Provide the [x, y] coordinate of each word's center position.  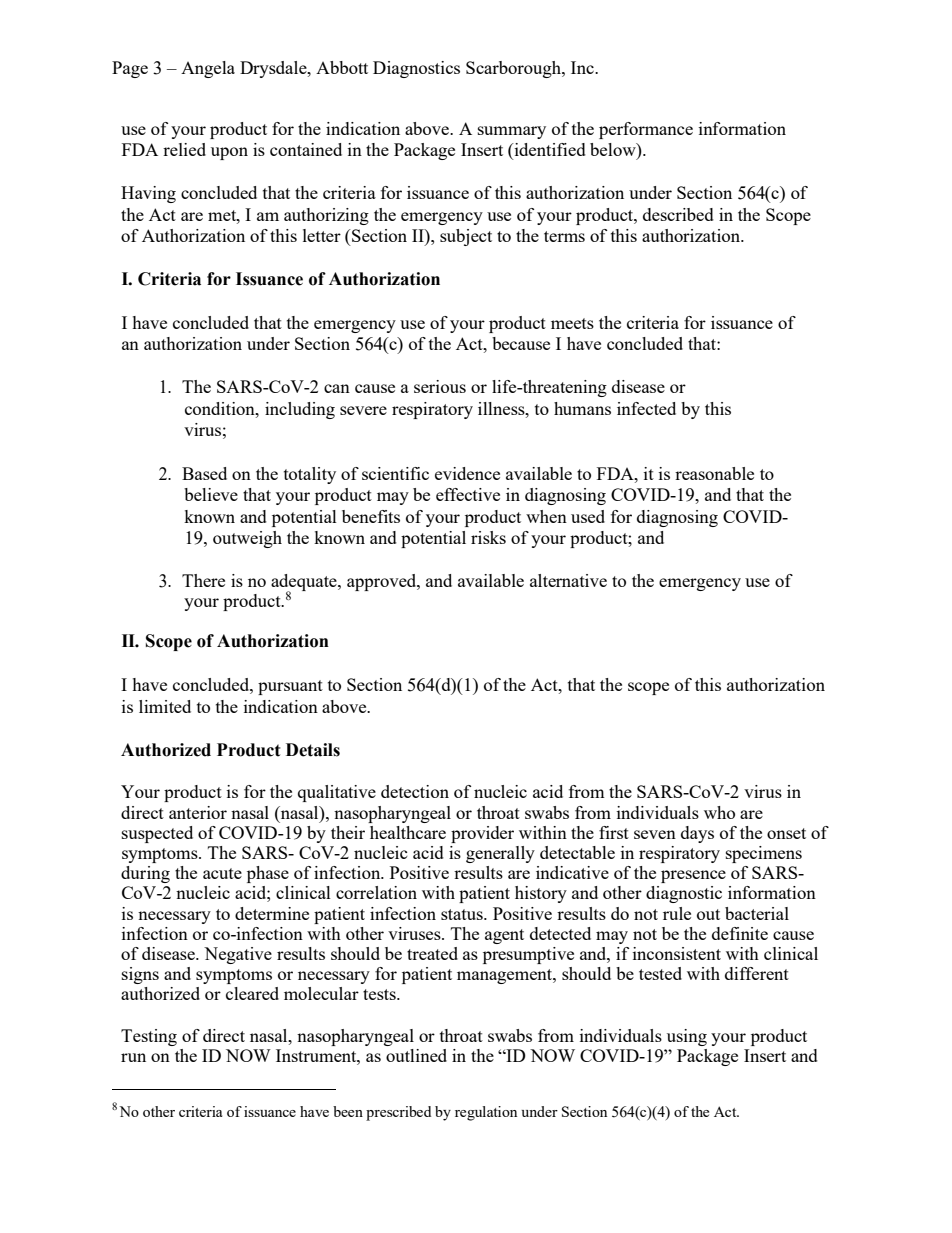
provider [482, 834]
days [697, 834]
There [203, 580]
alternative [568, 580]
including [300, 410]
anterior [198, 812]
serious [440, 386]
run [133, 1057]
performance [646, 130]
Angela [208, 69]
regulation [486, 1113]
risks [488, 537]
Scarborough [514, 69]
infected [646, 408]
